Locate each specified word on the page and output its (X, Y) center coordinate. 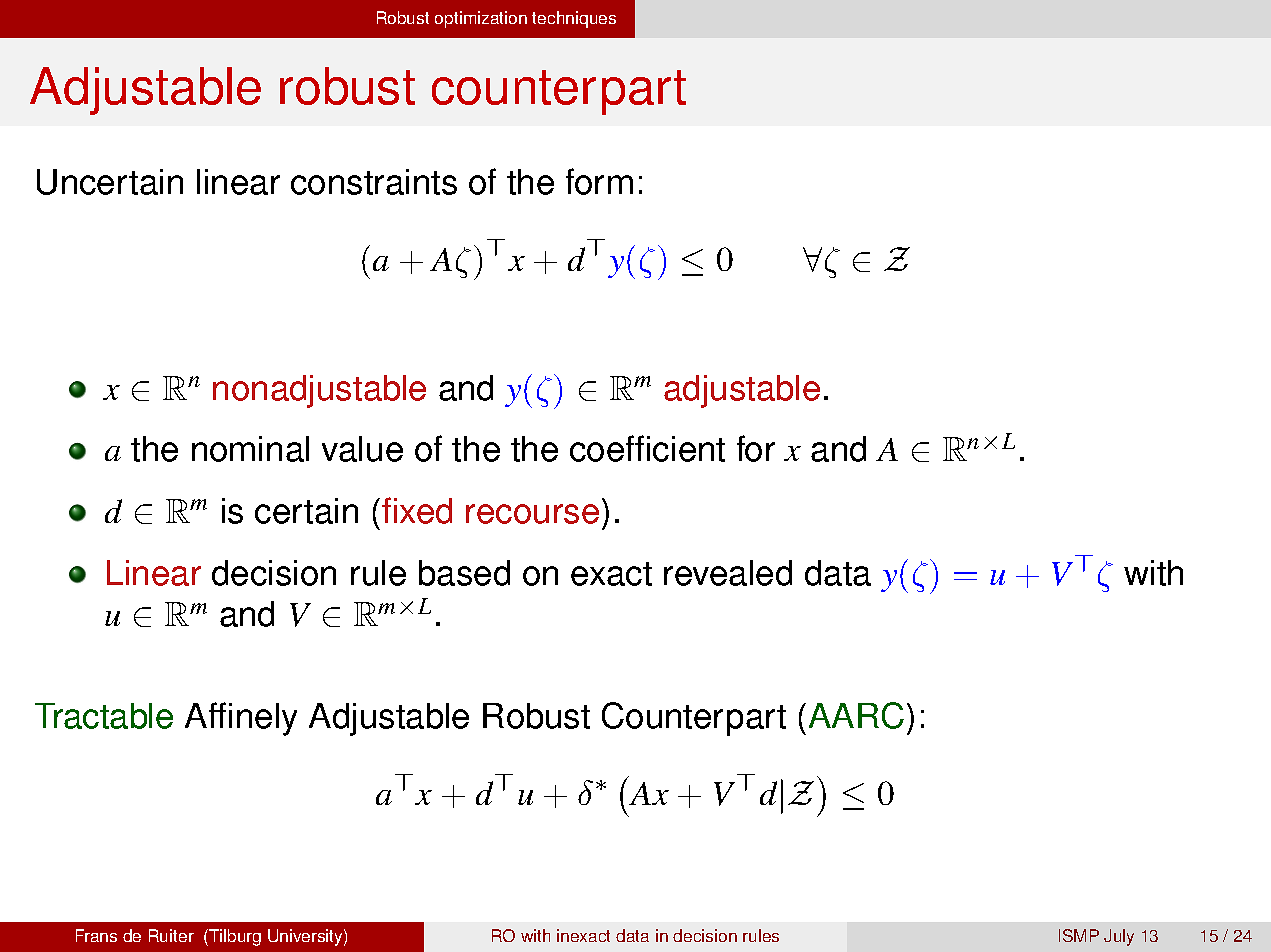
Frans (96, 935)
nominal (250, 449)
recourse (532, 514)
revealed (728, 573)
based (464, 573)
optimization (481, 19)
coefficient (647, 448)
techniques (574, 19)
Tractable (104, 716)
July (1119, 937)
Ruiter (171, 935)
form (599, 181)
